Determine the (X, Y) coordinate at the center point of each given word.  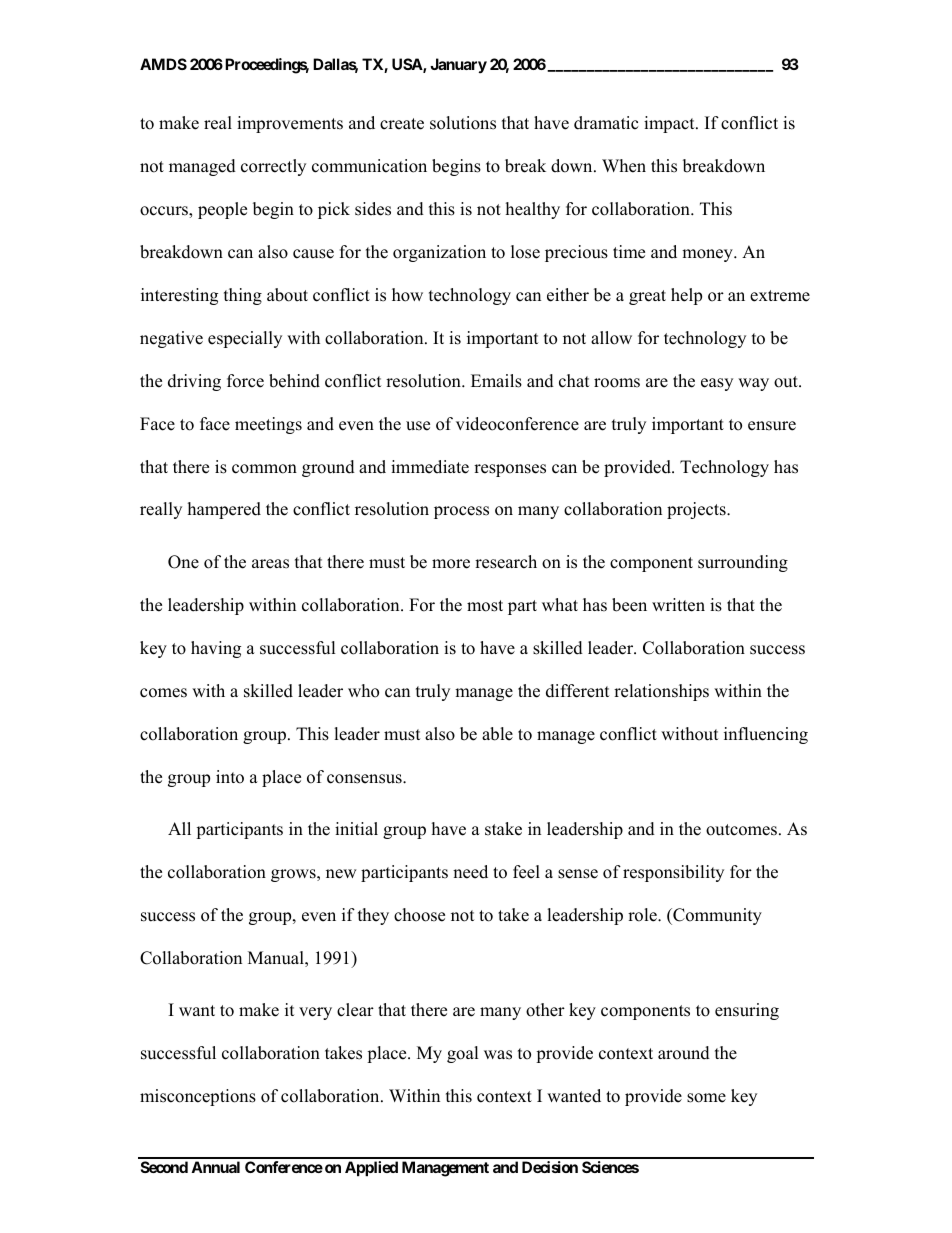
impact (670, 124)
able (497, 734)
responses (510, 470)
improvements (290, 124)
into (230, 777)
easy (717, 384)
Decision (550, 1167)
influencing (766, 735)
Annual (215, 1167)
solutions (463, 123)
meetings (268, 425)
